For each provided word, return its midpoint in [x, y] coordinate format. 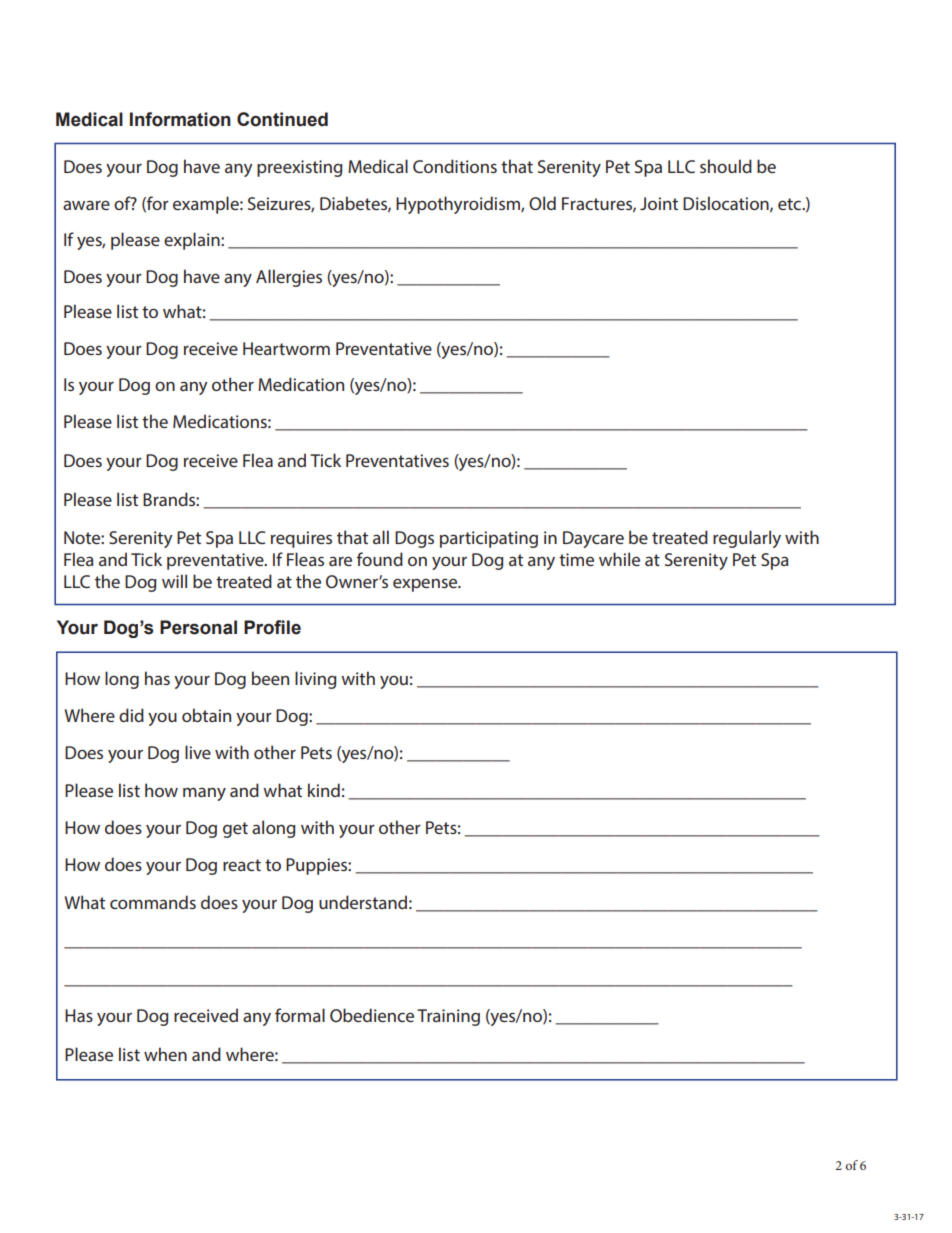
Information [180, 119]
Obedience [372, 1015]
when [165, 1054]
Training [448, 1017]
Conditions [455, 166]
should [726, 166]
